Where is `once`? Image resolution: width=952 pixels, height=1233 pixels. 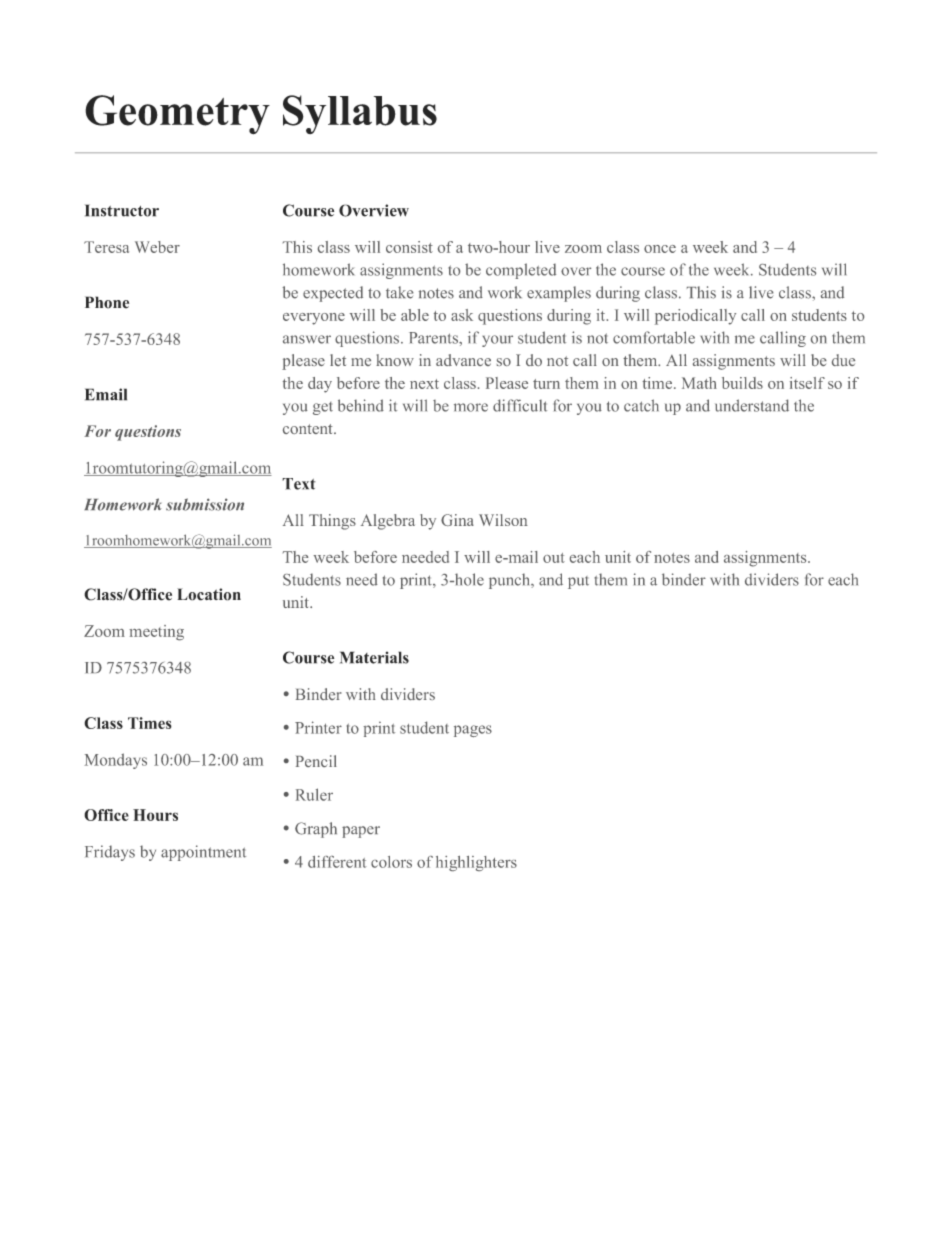 once is located at coordinates (660, 249).
